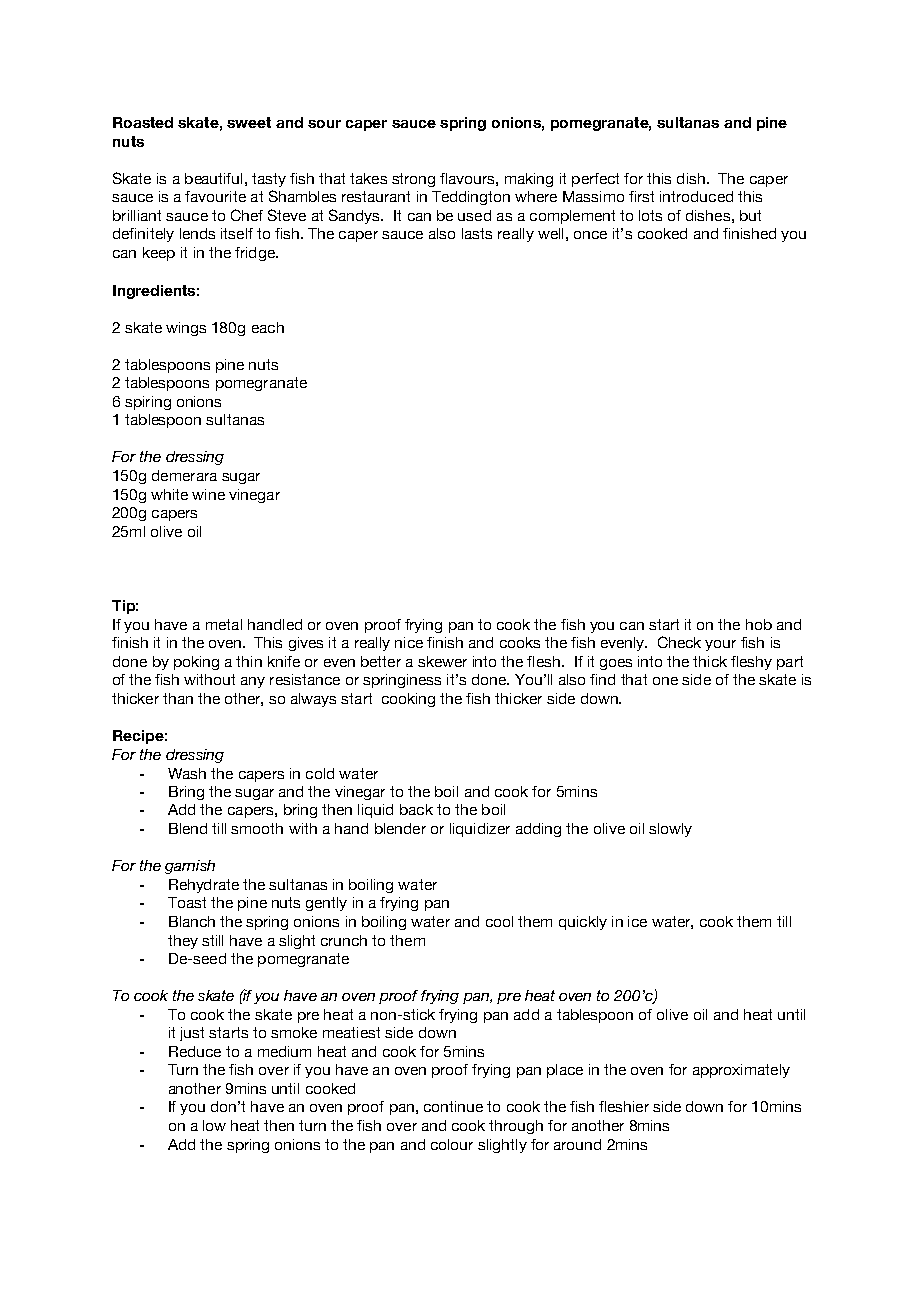  What do you see at coordinates (416, 809) in the page?
I see `back` at bounding box center [416, 809].
